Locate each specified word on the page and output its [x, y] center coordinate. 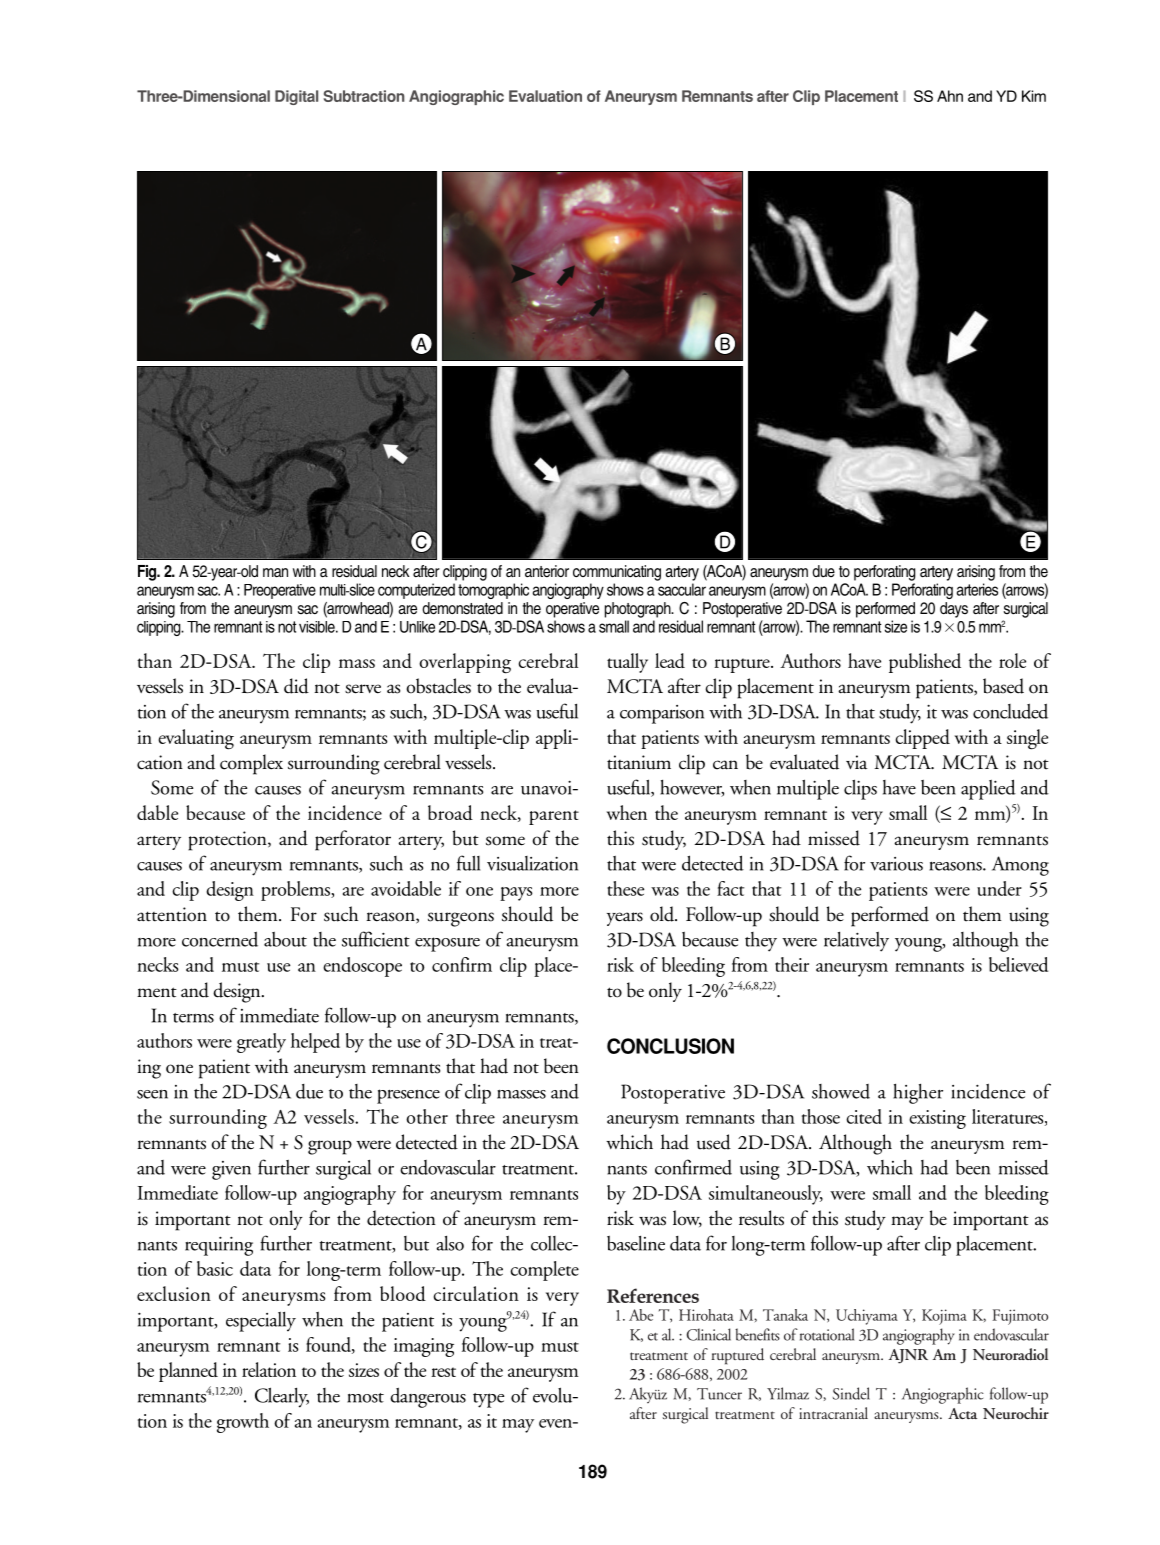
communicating [617, 573]
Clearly [282, 1397]
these [625, 888]
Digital [296, 97]
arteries [977, 589]
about [285, 939]
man [275, 573]
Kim [1034, 96]
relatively [856, 942]
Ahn [950, 96]
